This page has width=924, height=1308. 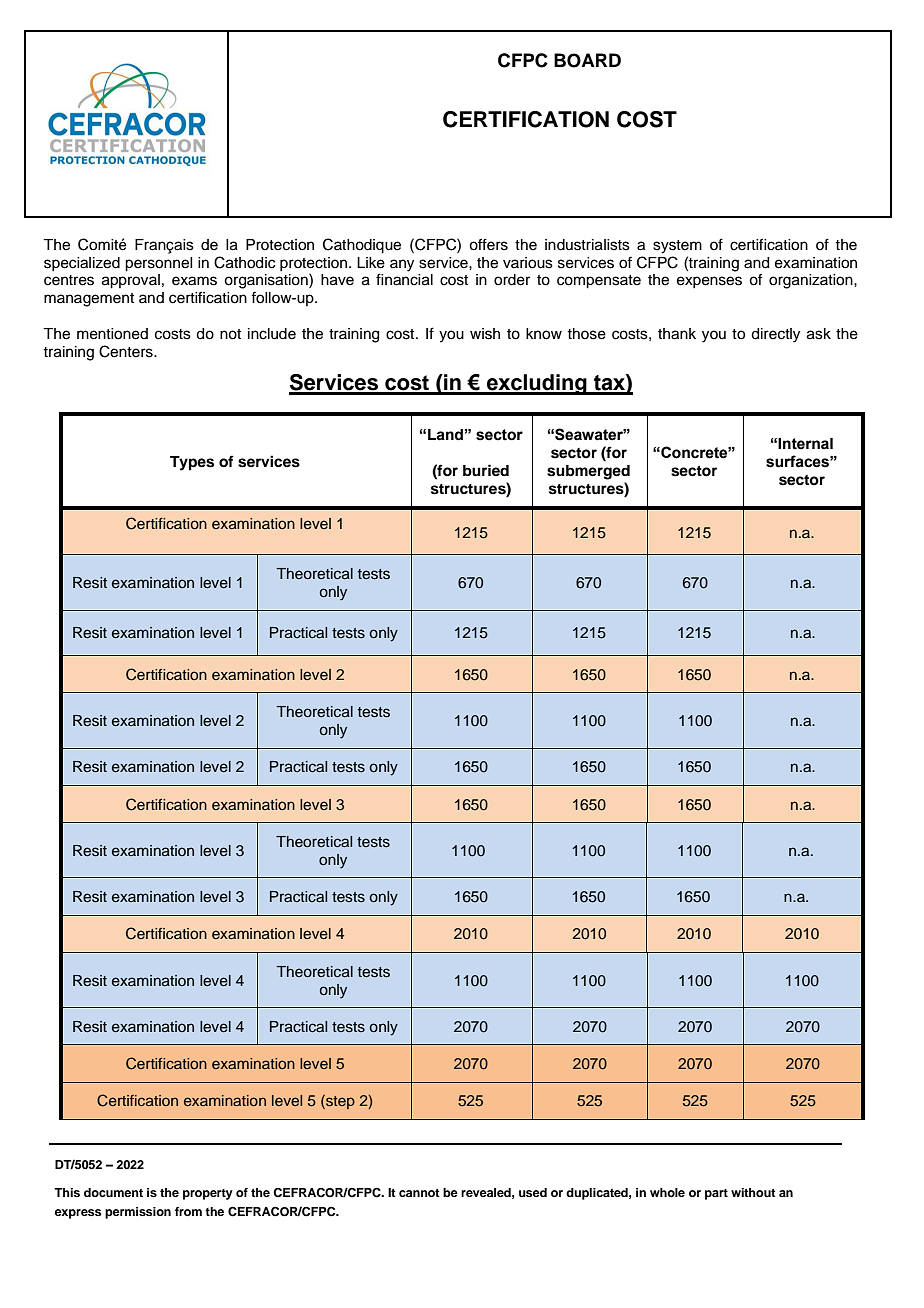 I want to click on part, so click(x=716, y=1194).
